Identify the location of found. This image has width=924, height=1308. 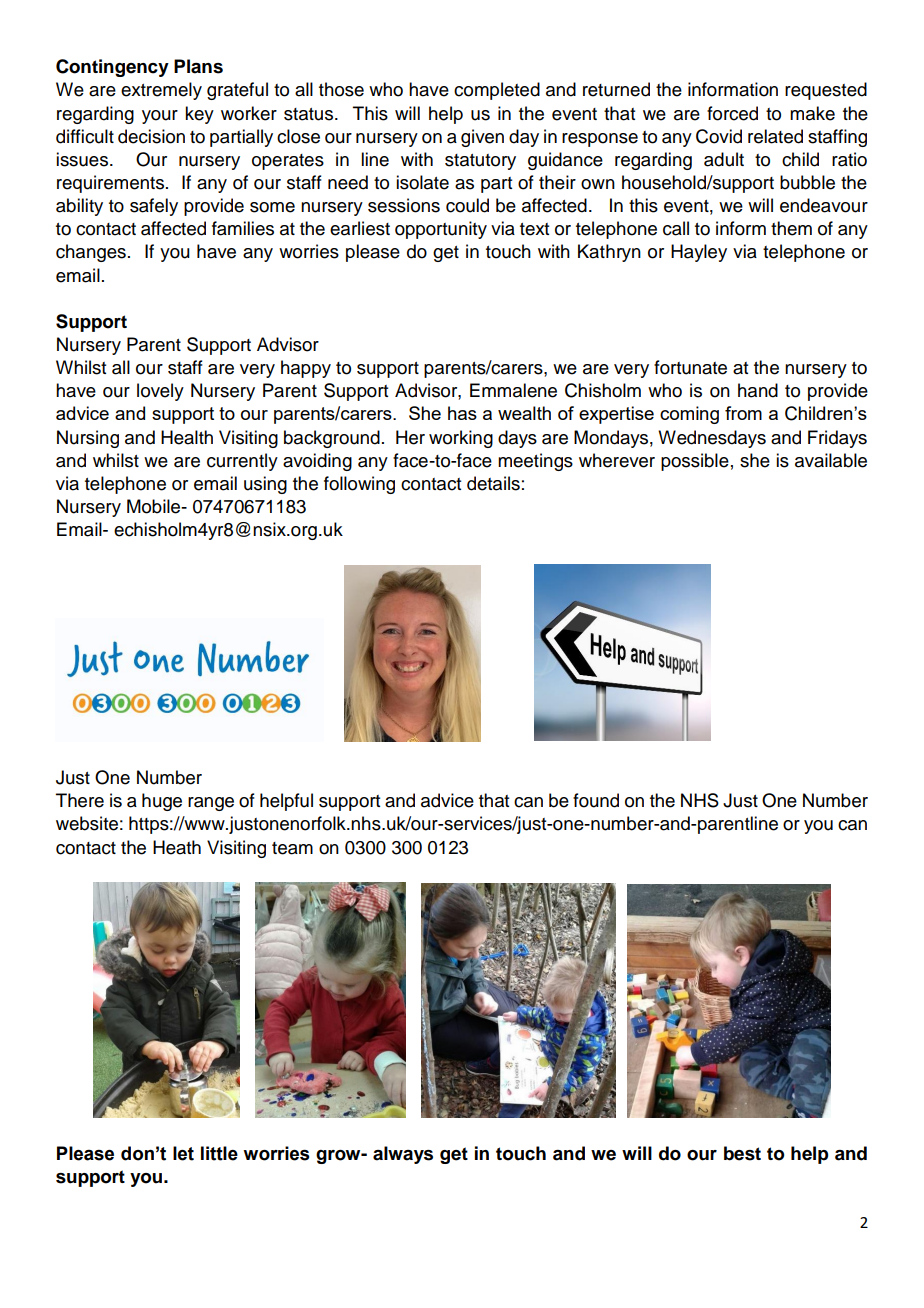
(596, 800).
